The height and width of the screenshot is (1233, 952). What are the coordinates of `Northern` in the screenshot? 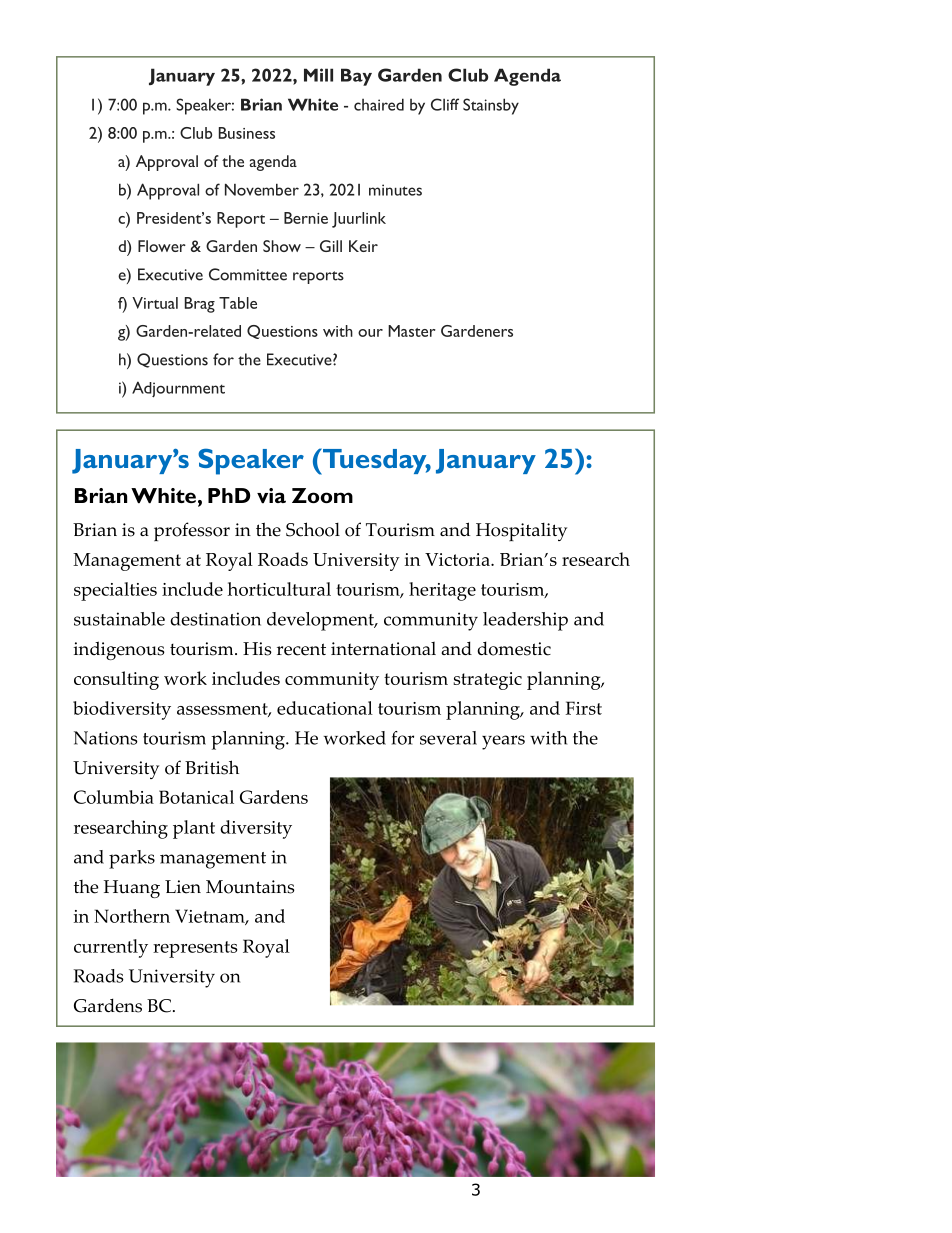 It's located at (132, 916).
